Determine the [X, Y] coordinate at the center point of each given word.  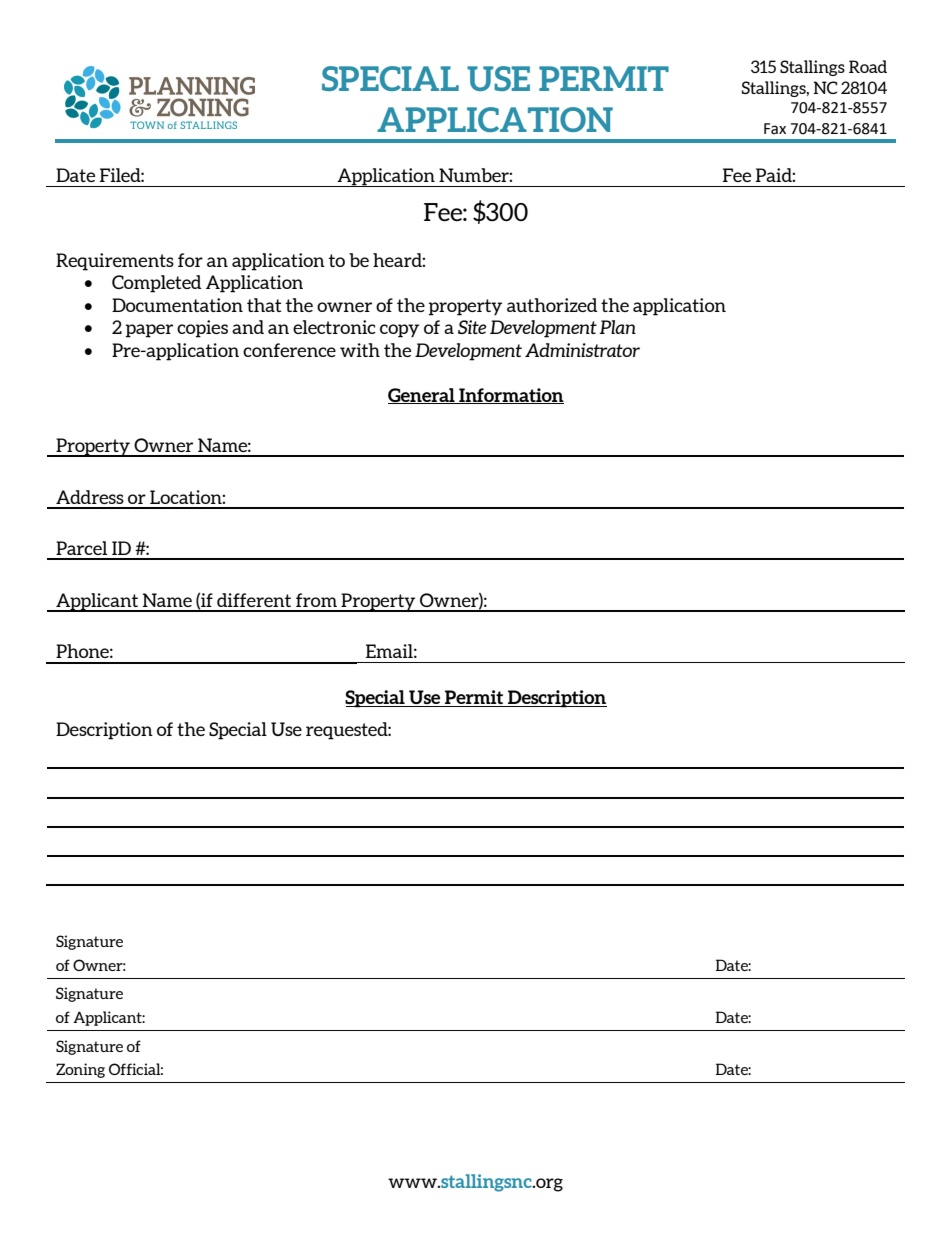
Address [90, 497]
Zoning [80, 1070]
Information [510, 396]
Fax [775, 129]
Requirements [115, 262]
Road [868, 66]
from [316, 600]
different [254, 600]
